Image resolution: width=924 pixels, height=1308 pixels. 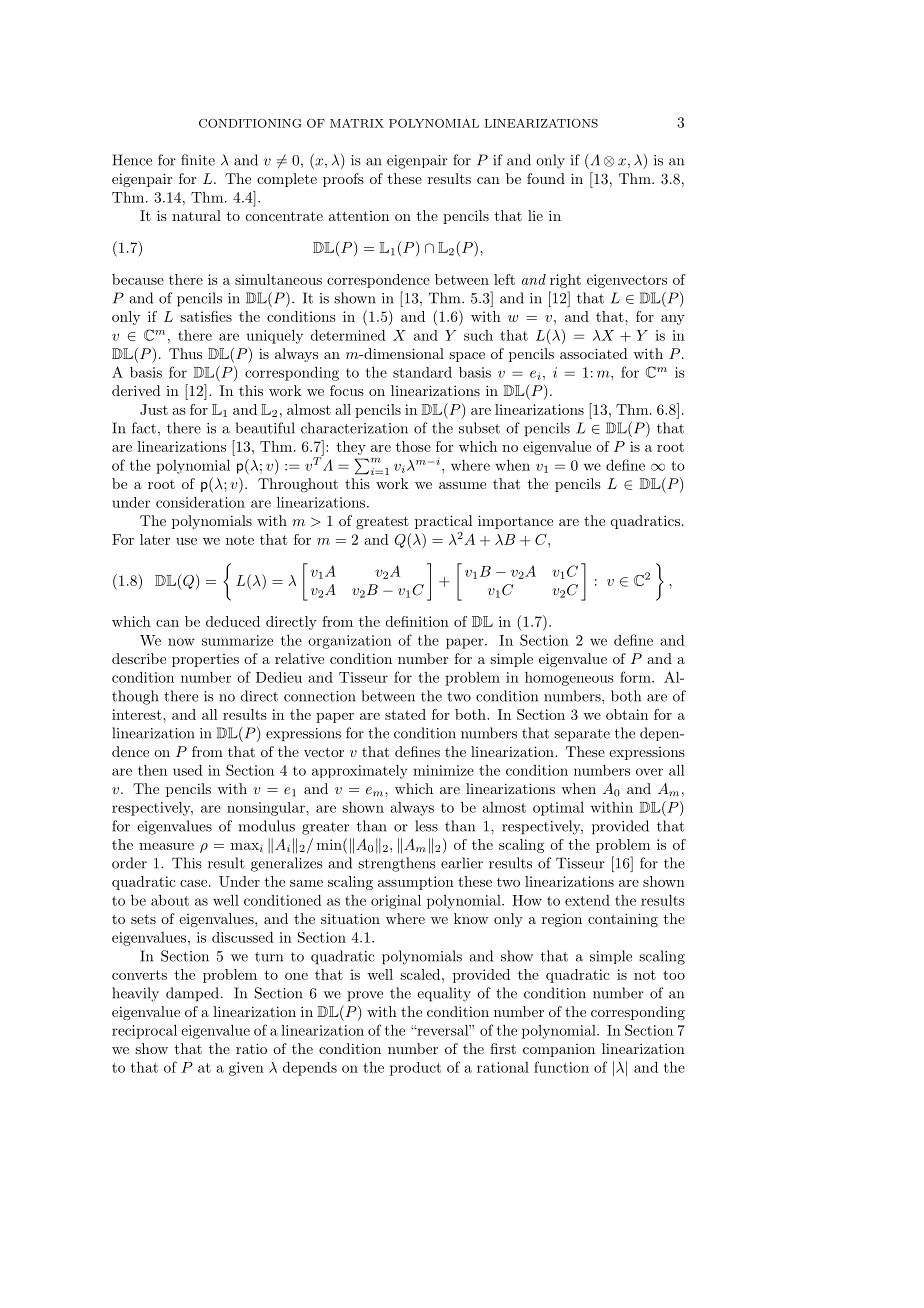 What do you see at coordinates (546, 178) in the screenshot?
I see `found` at bounding box center [546, 178].
